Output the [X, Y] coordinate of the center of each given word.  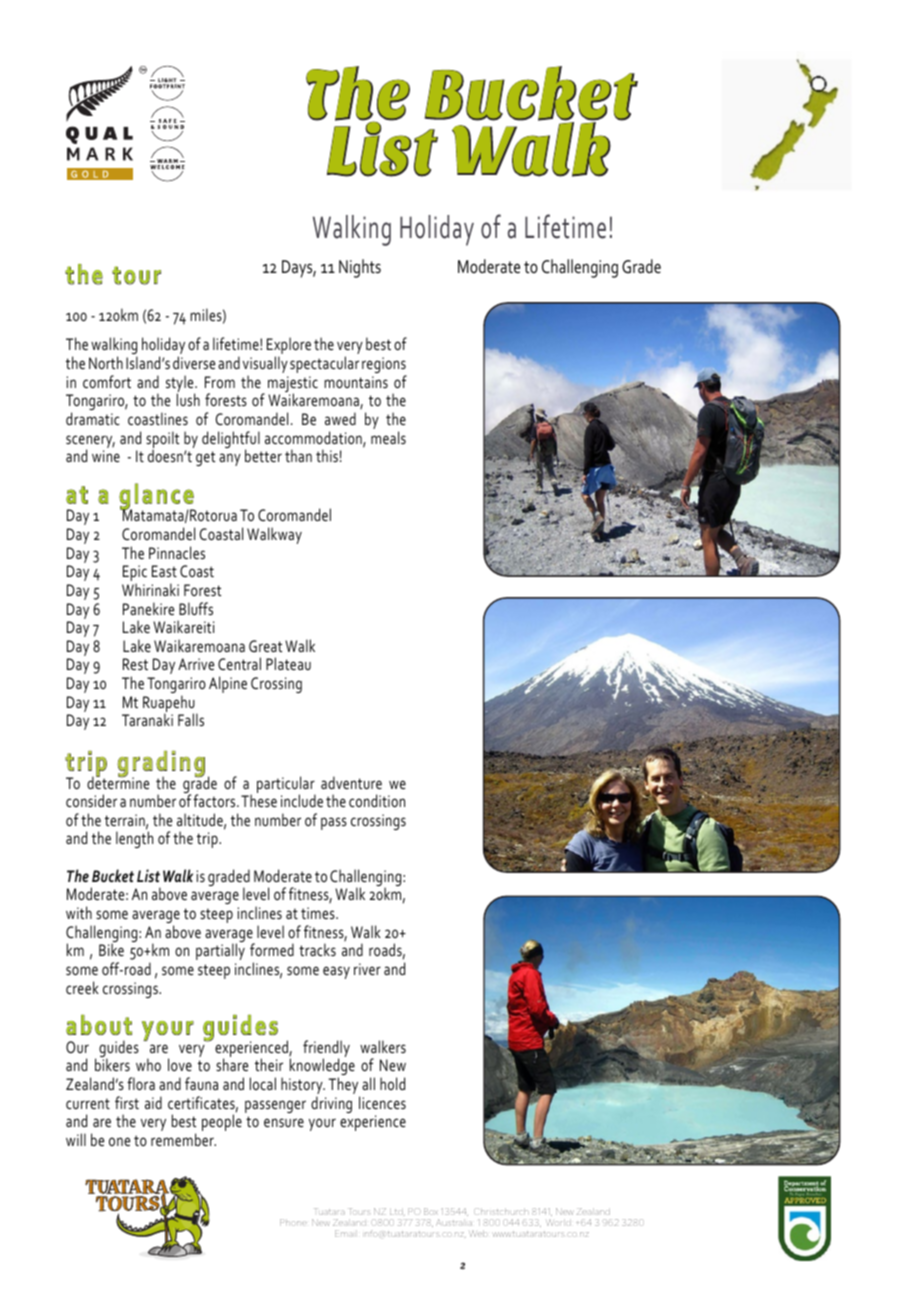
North [106, 362]
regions [384, 366]
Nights [360, 268]
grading [161, 765]
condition [377, 800]
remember [183, 1139]
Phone [293, 1222]
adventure [351, 782]
